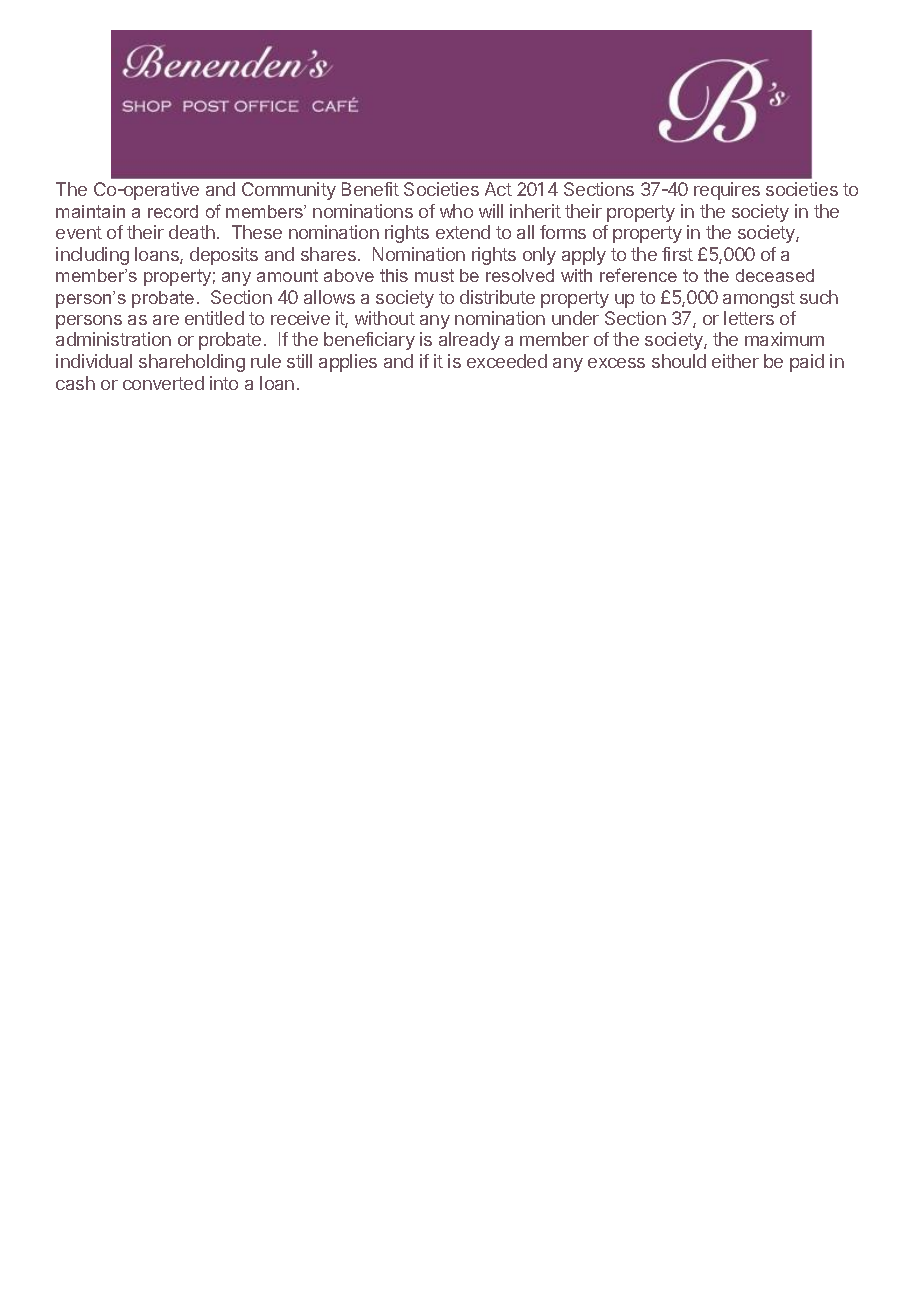 This screenshot has height=1308, width=924. Describe the element at coordinates (434, 275) in the screenshot. I see `must` at that location.
